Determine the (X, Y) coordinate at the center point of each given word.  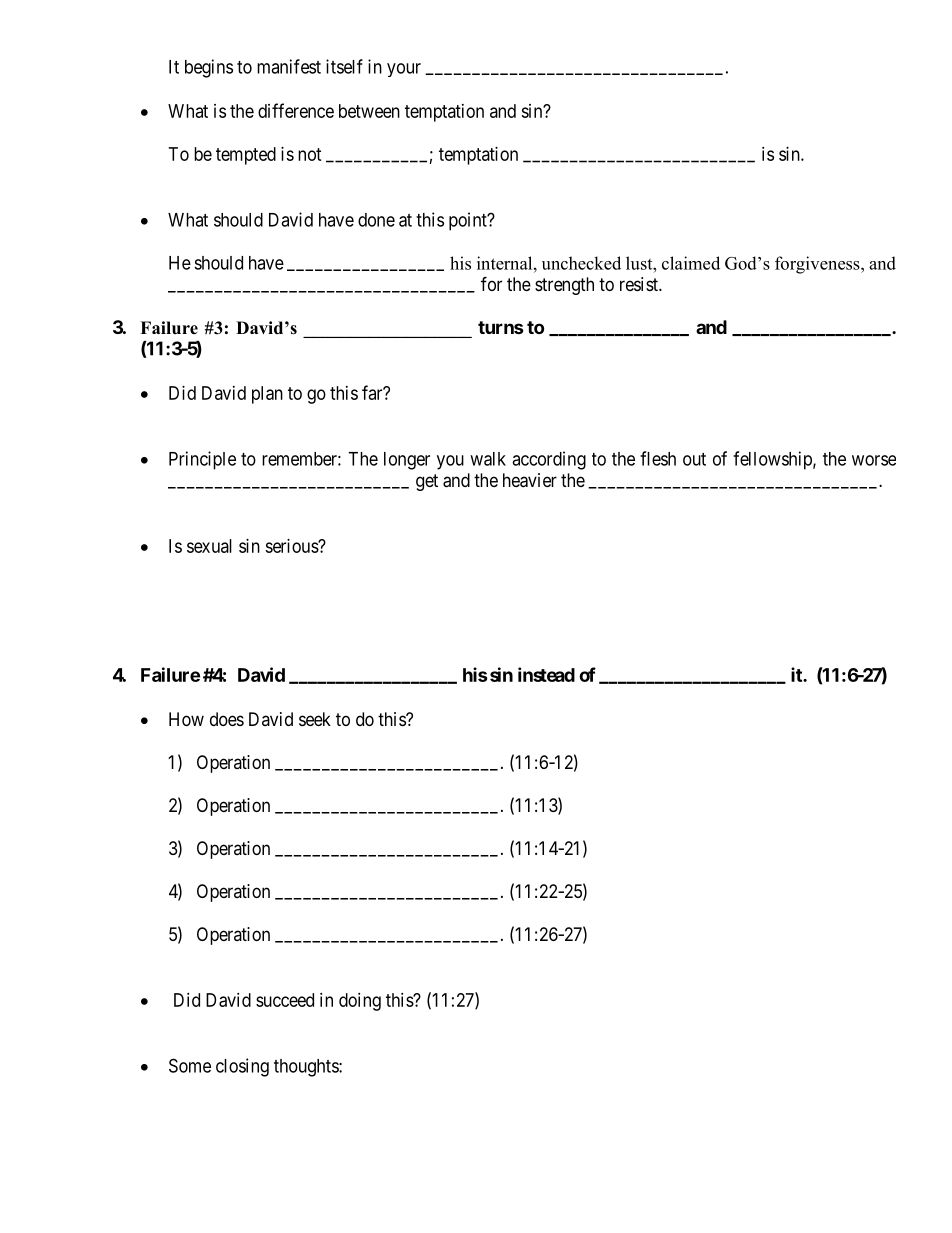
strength (564, 286)
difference (296, 110)
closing (242, 1067)
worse (874, 460)
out (694, 459)
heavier (530, 480)
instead (546, 674)
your (404, 70)
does (227, 719)
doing (360, 1002)
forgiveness (818, 265)
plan (267, 395)
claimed (691, 263)
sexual (209, 546)
